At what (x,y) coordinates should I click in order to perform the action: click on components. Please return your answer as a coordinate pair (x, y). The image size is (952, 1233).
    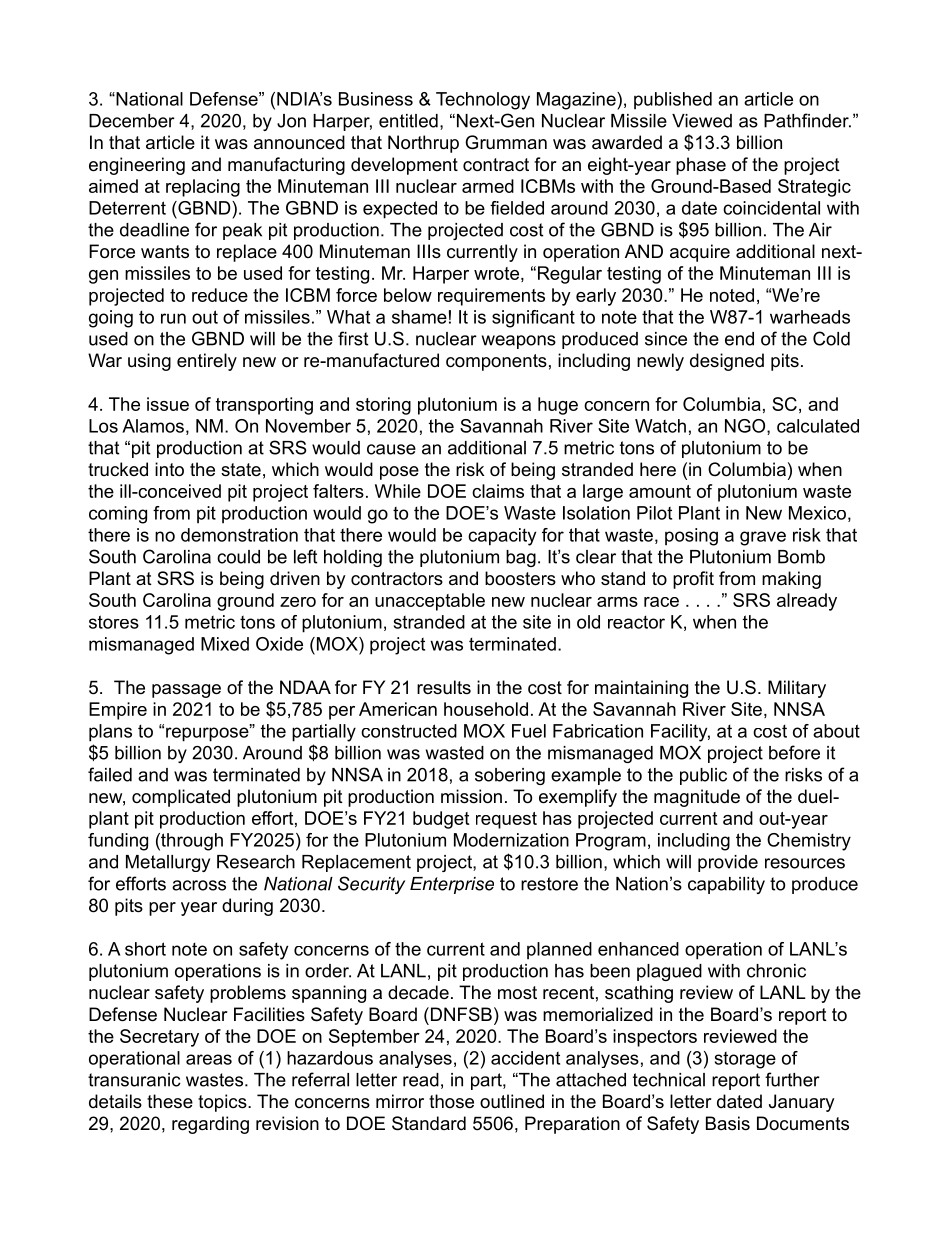
    Looking at the image, I should click on (496, 362).
